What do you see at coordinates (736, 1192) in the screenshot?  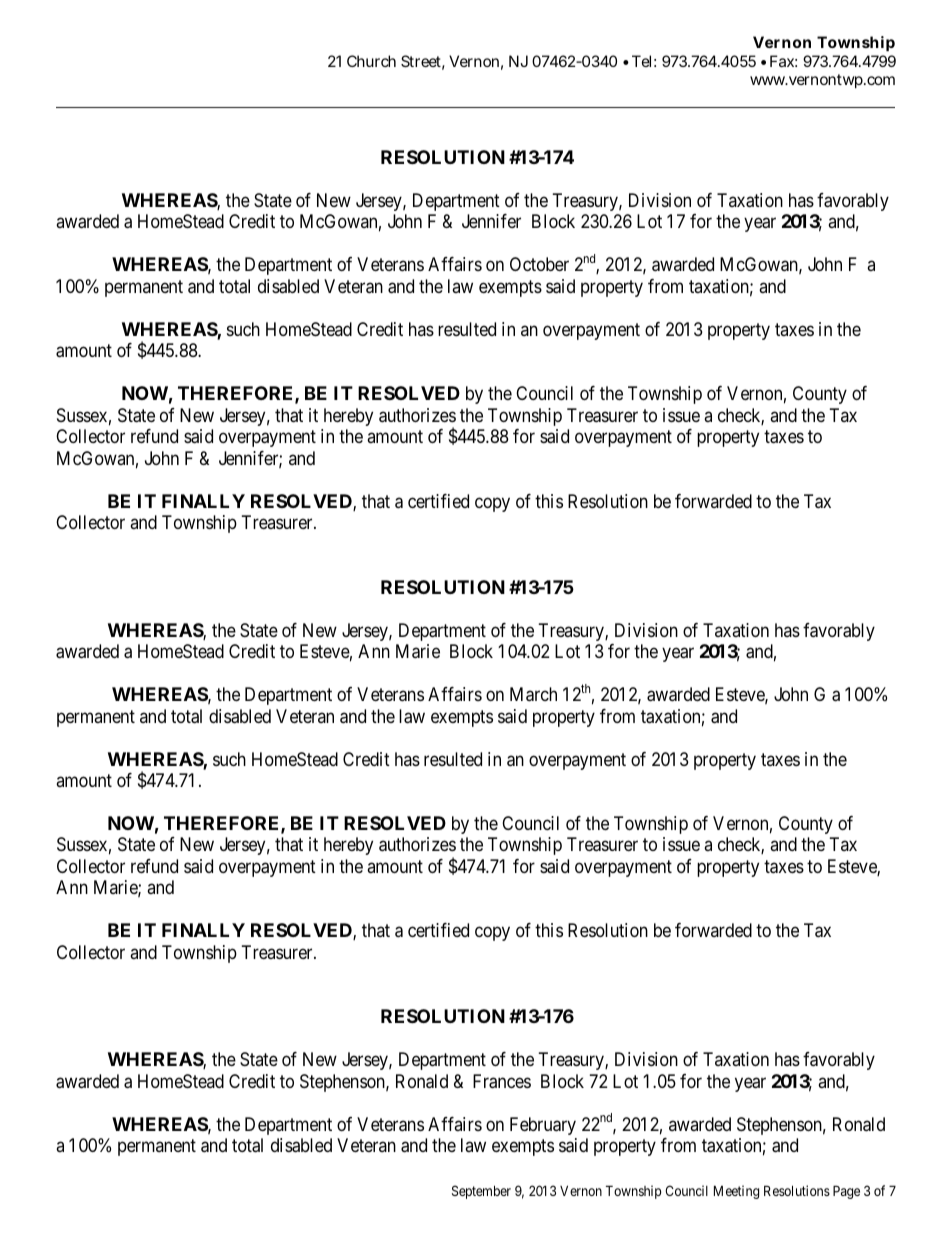 I see `Meeting` at bounding box center [736, 1192].
